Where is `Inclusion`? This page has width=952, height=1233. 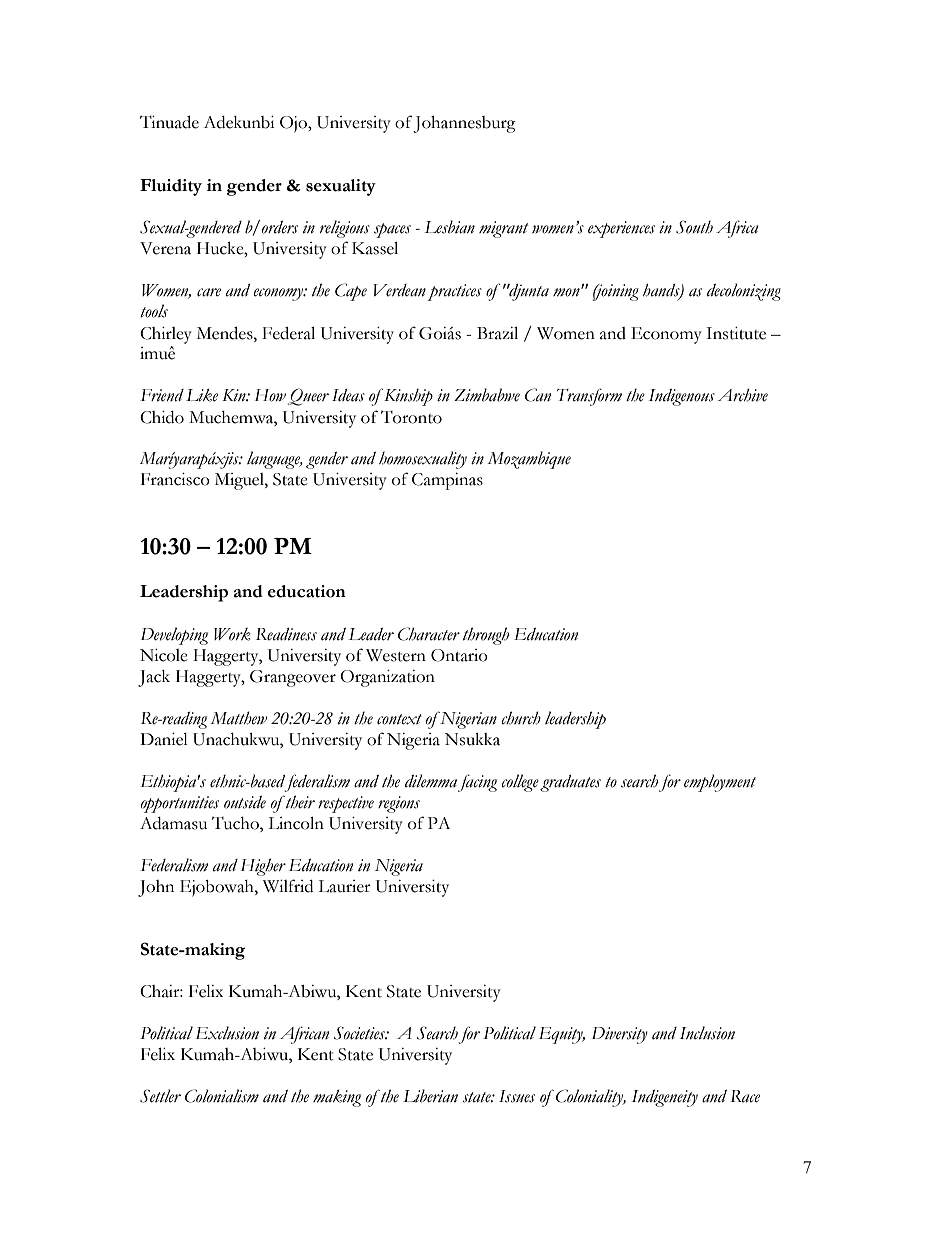 Inclusion is located at coordinates (707, 1033).
